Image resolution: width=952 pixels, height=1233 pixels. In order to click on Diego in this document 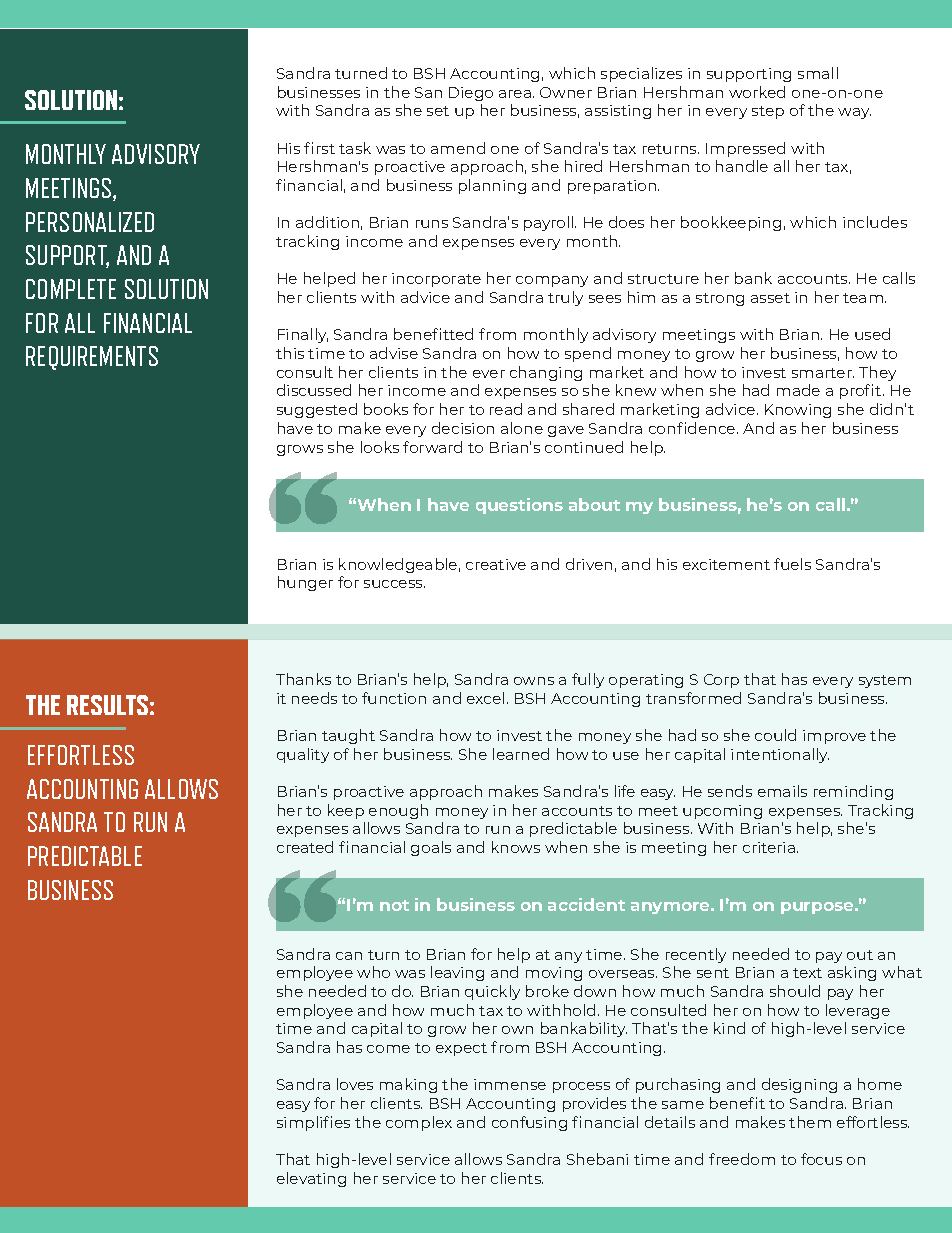, I will do `click(471, 94)`.
